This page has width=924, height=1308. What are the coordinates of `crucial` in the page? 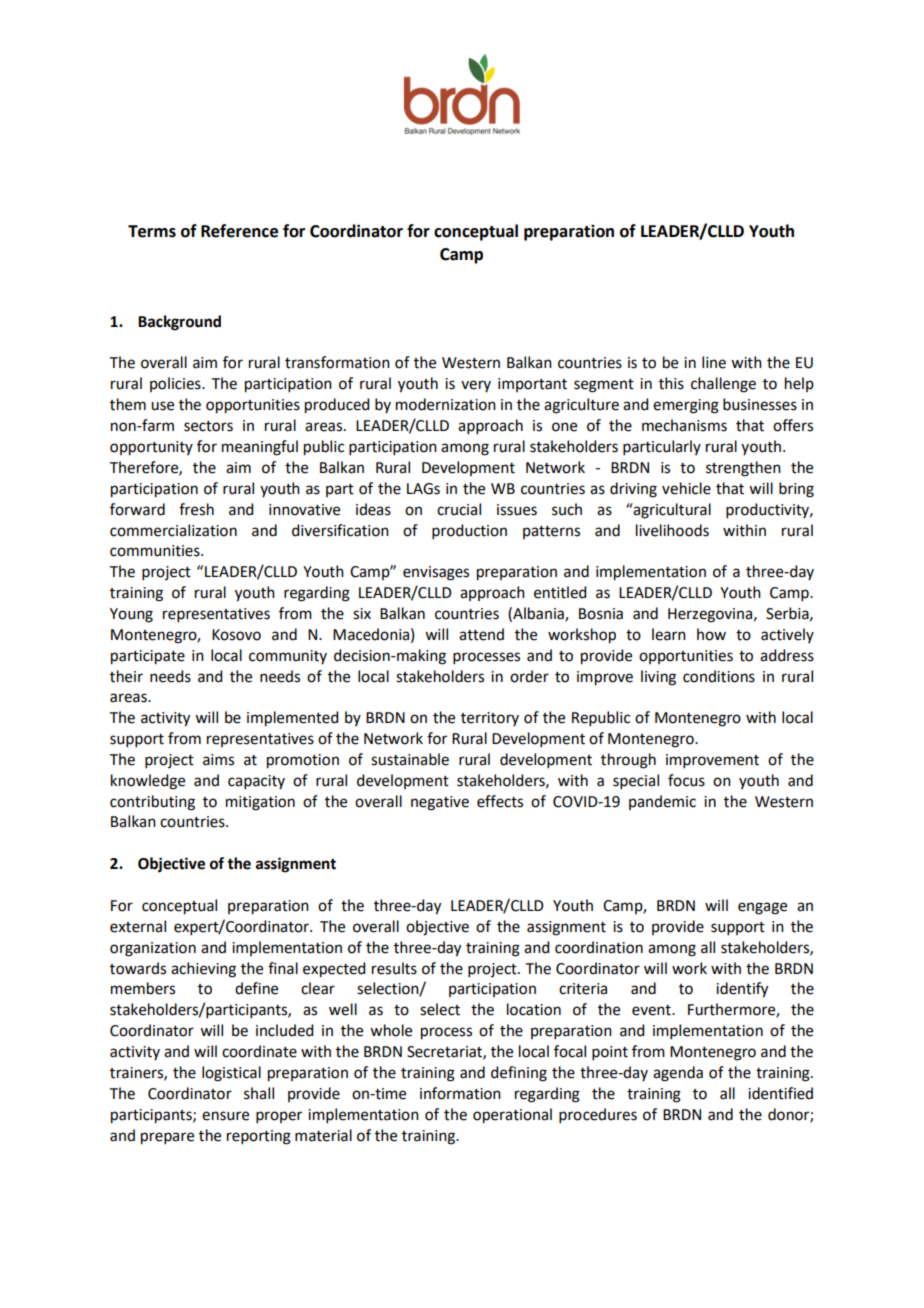 It's located at (459, 509).
